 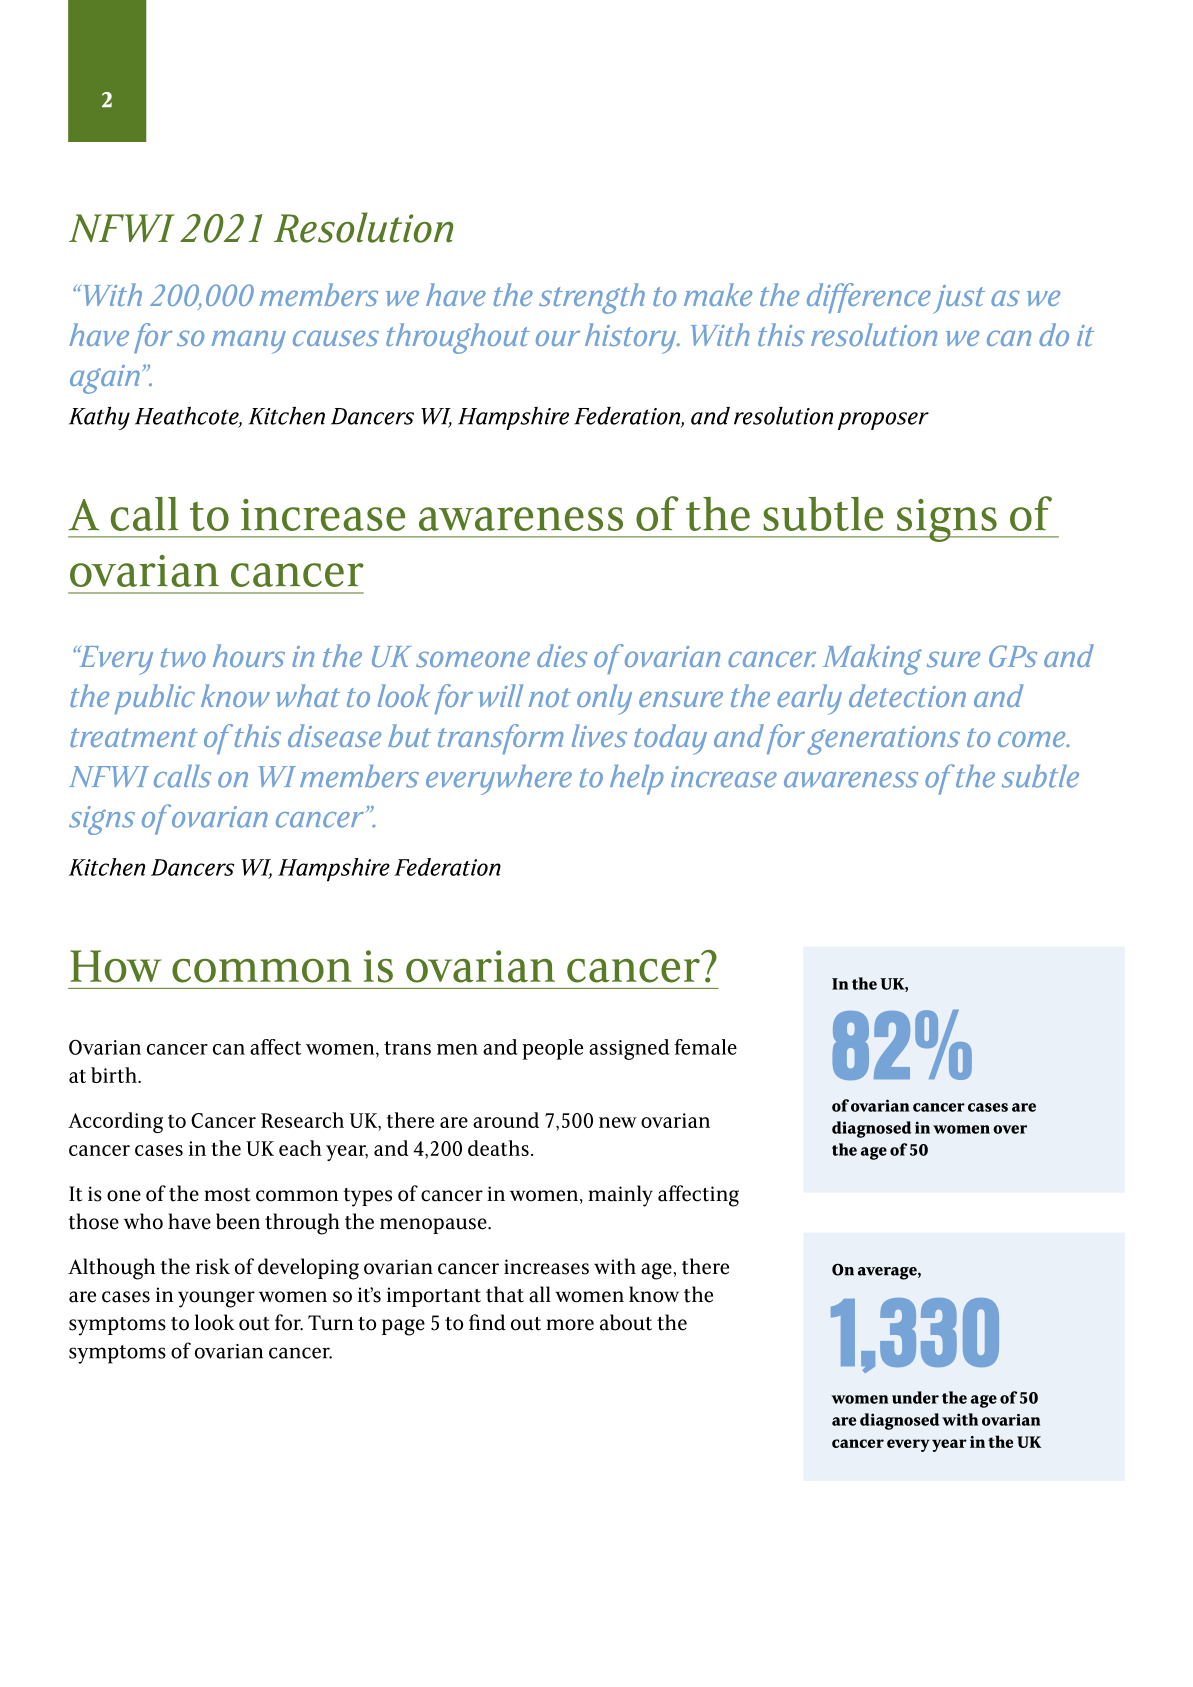 I want to click on help, so click(x=637, y=780).
